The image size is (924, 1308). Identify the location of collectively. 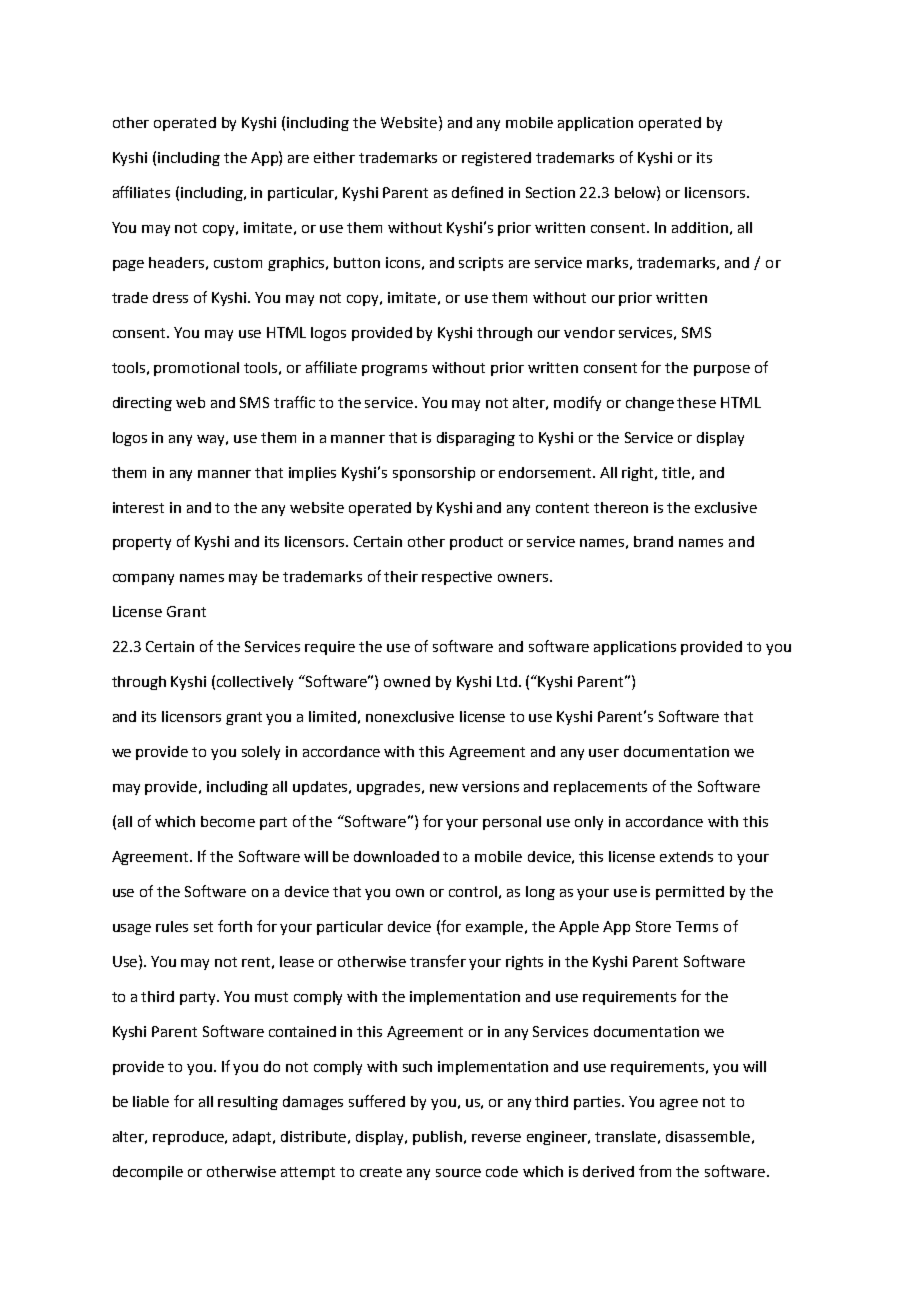
(255, 683).
